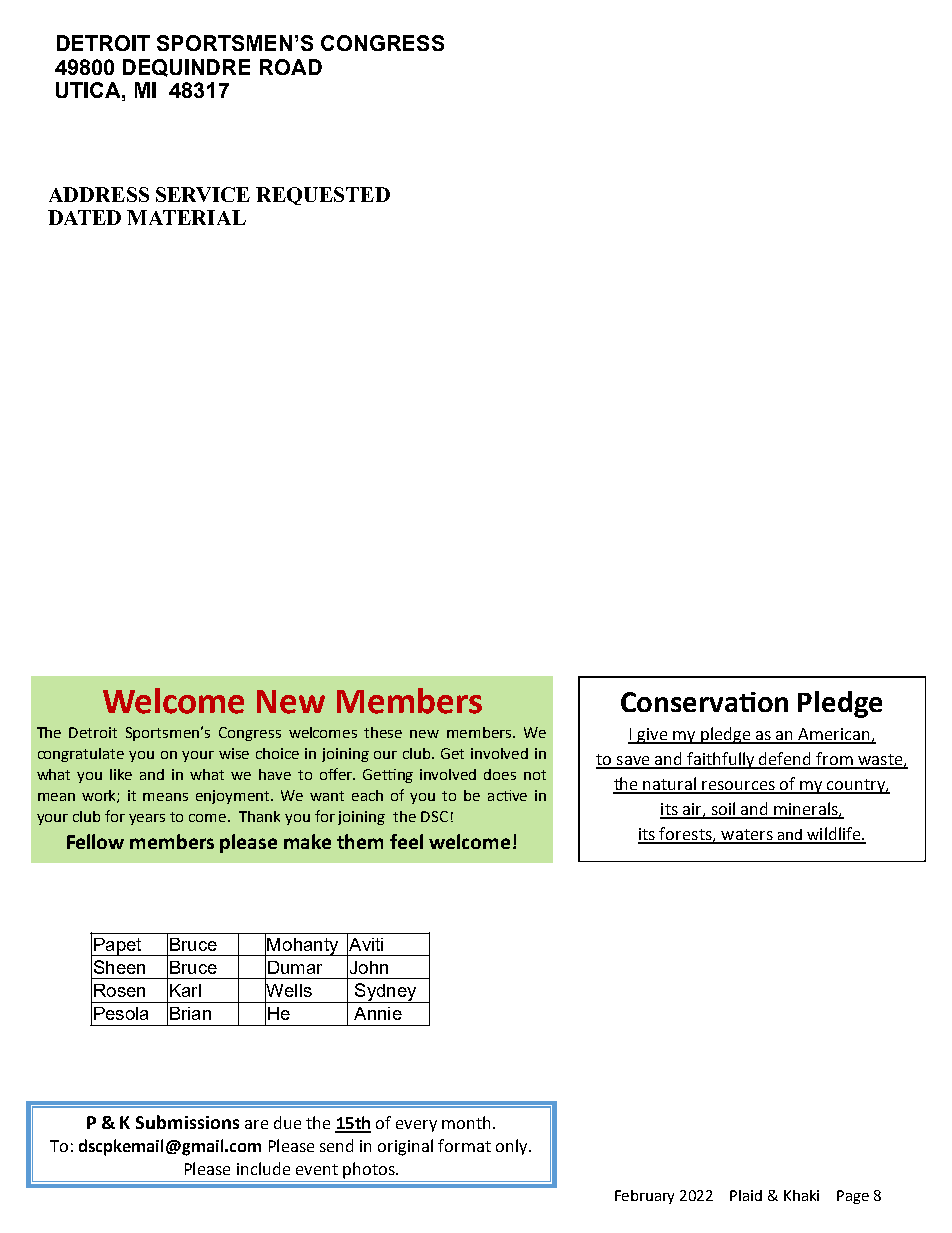 The image size is (952, 1233). Describe the element at coordinates (464, 1145) in the screenshot. I see `format` at that location.
